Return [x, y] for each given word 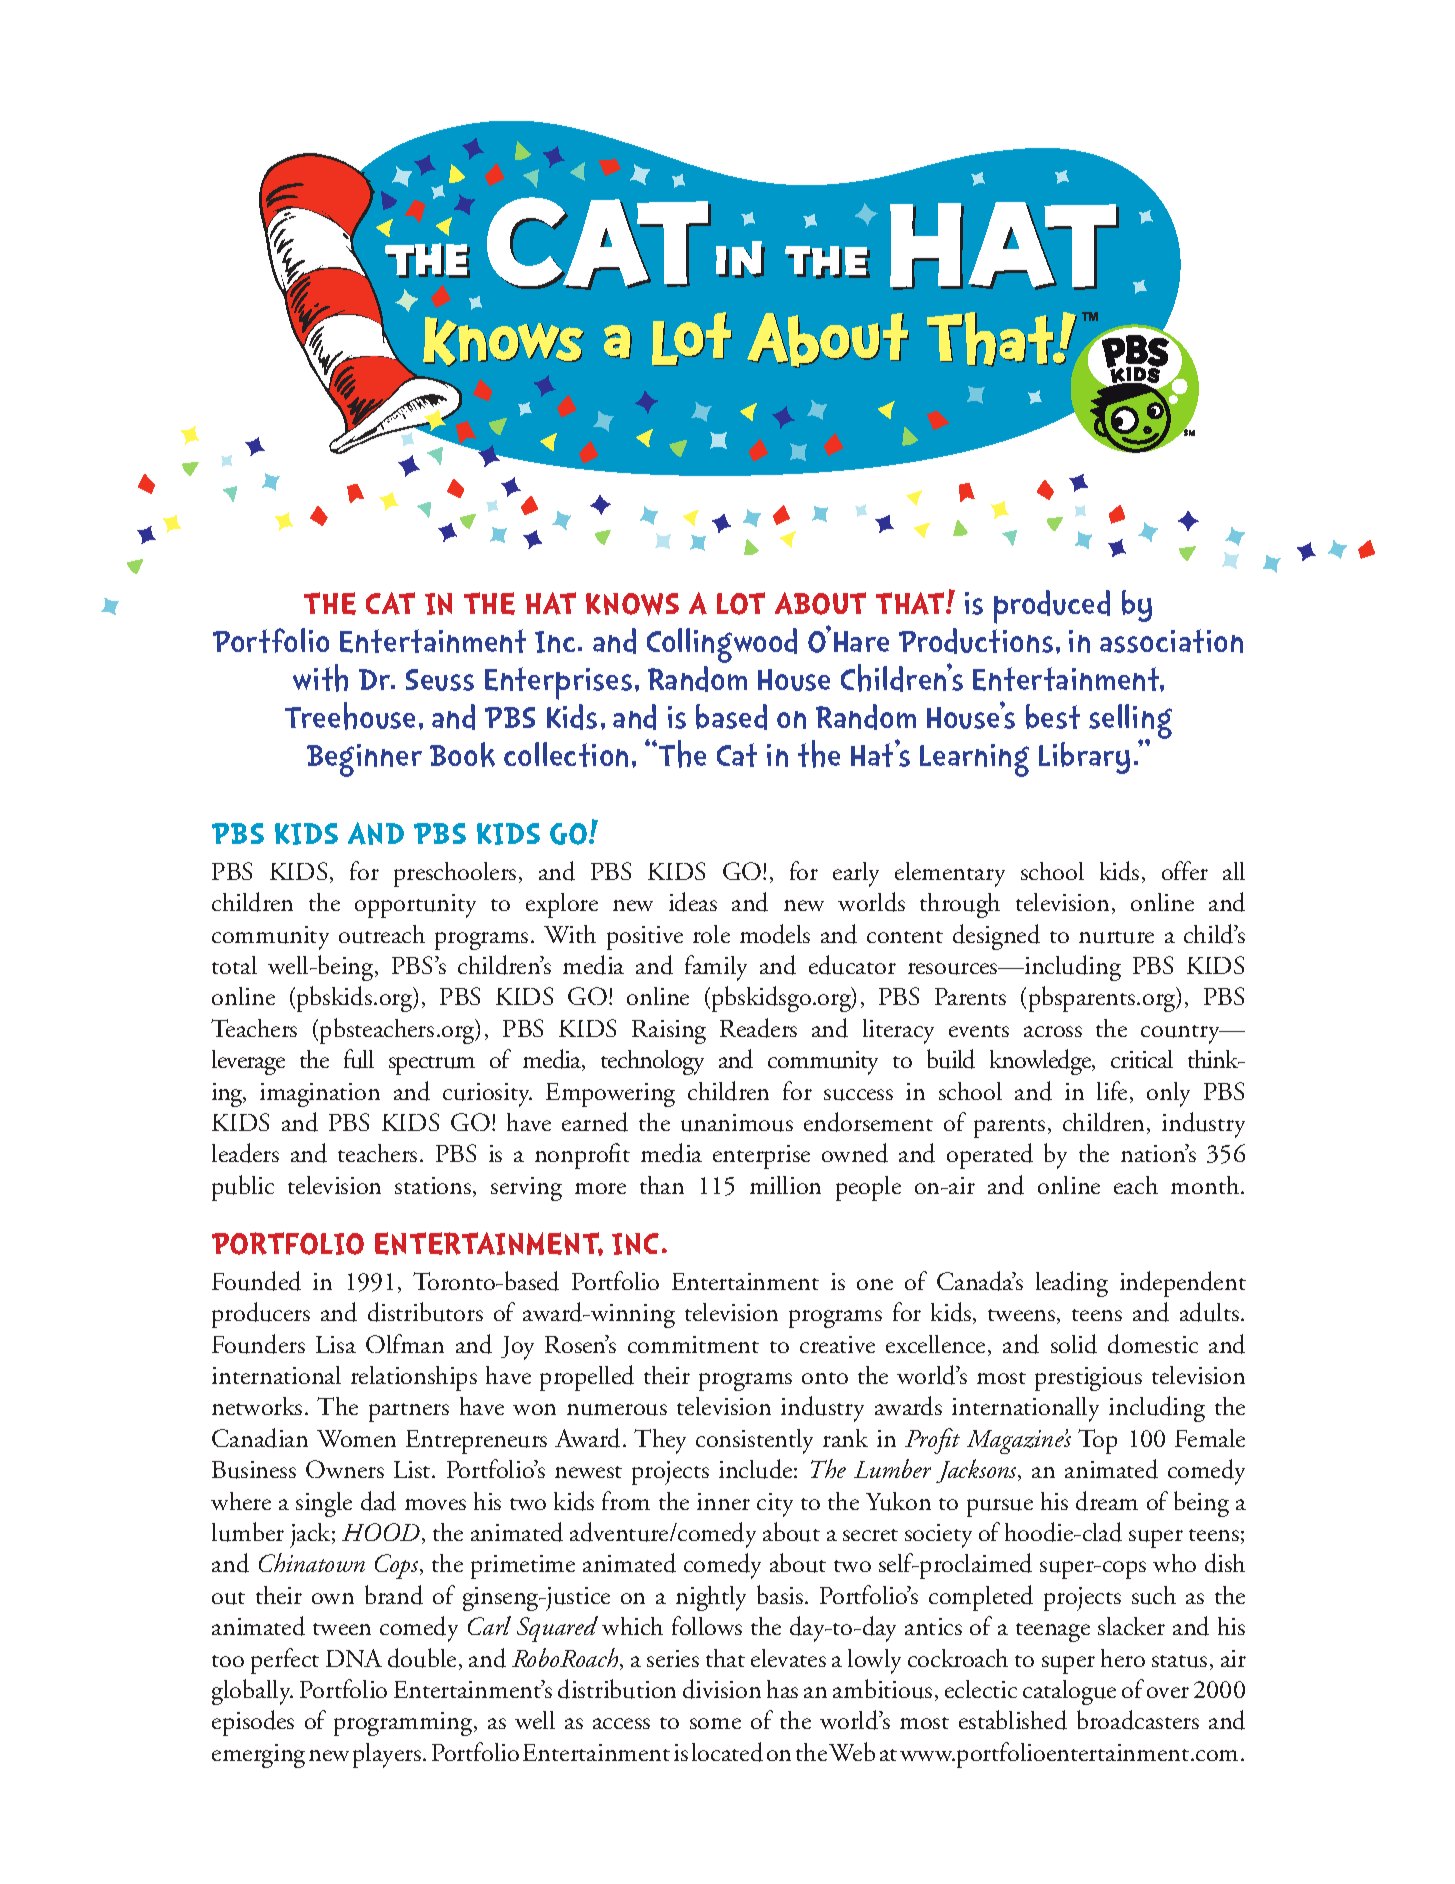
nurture [1116, 937]
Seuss [440, 680]
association [1171, 641]
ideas [693, 902]
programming [404, 1724]
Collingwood [722, 645]
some [715, 1723]
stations [433, 1185]
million [785, 1185]
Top [1097, 1441]
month [1206, 1185]
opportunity [415, 906]
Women [356, 1438]
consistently [754, 1441]
